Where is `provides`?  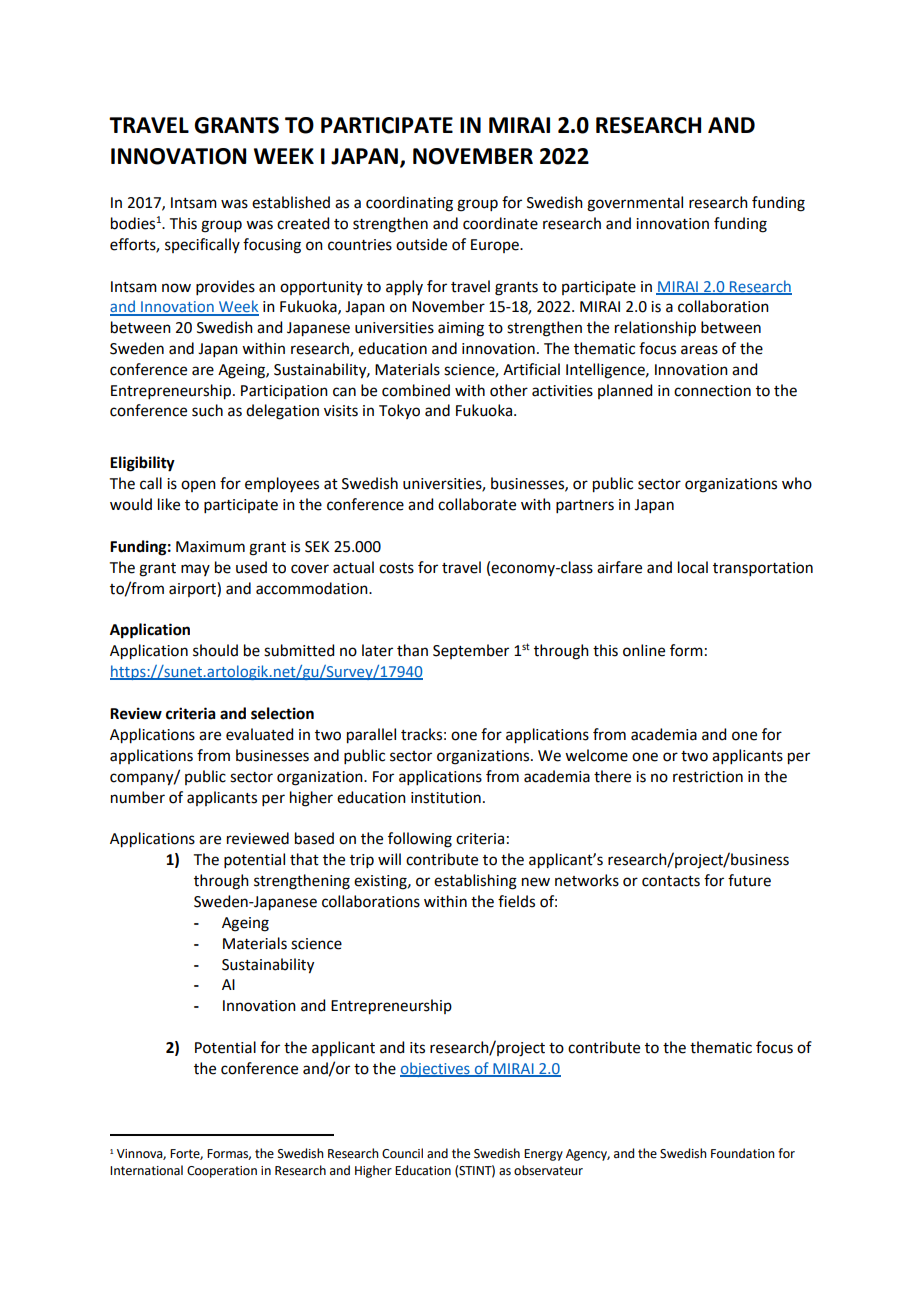
provides is located at coordinates (225, 287).
